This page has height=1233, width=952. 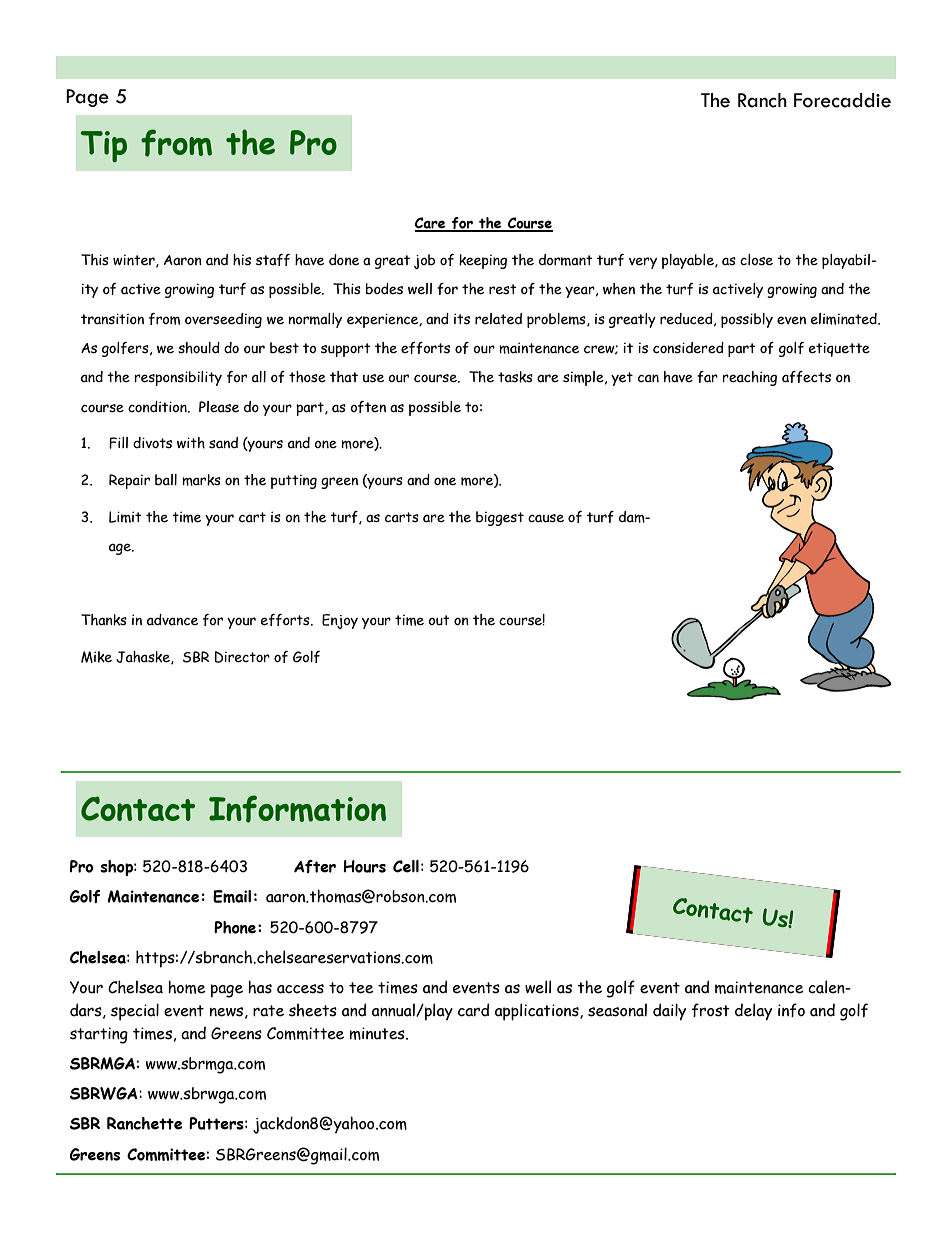 I want to click on cause, so click(x=546, y=518).
